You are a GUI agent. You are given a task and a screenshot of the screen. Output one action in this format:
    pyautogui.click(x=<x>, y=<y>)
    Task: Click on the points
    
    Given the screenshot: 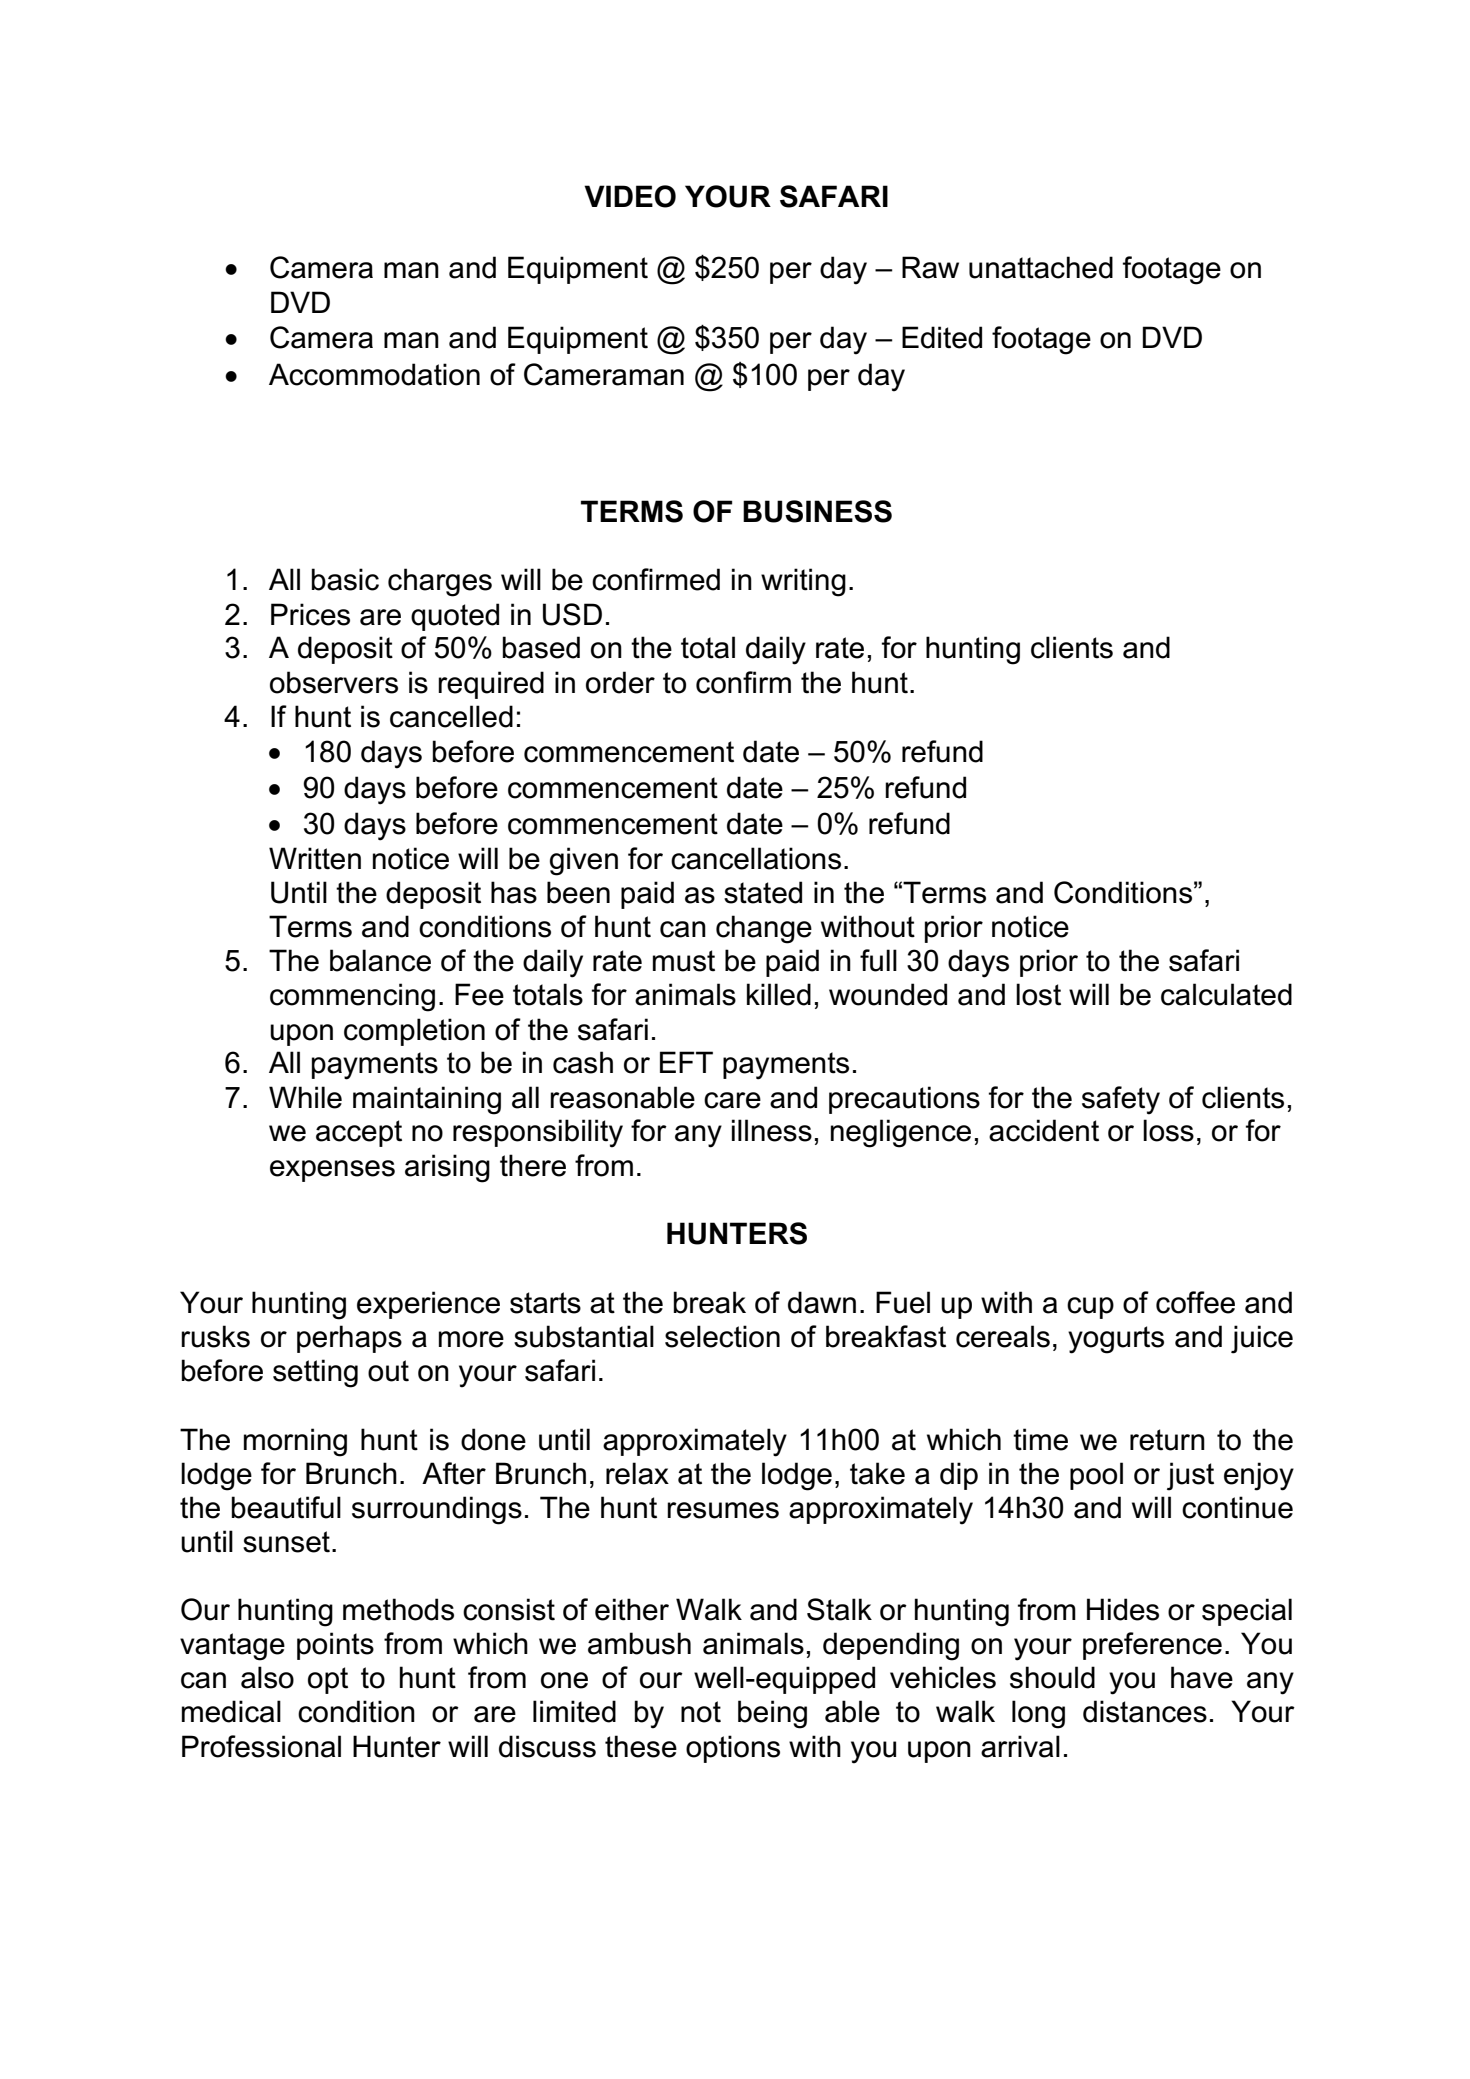 What is the action you would take?
    pyautogui.click(x=335, y=1646)
